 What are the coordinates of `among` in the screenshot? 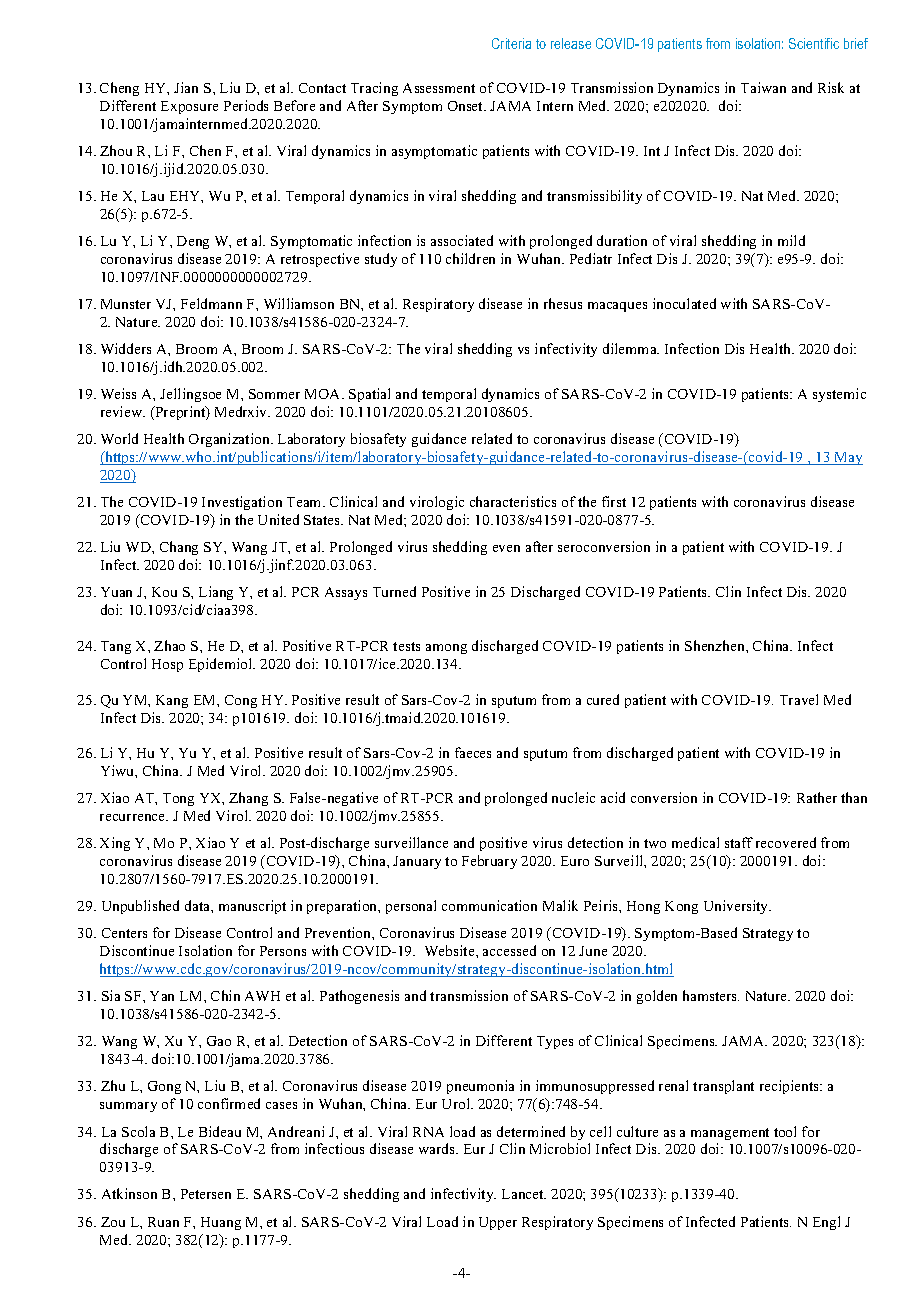 It's located at (446, 649).
